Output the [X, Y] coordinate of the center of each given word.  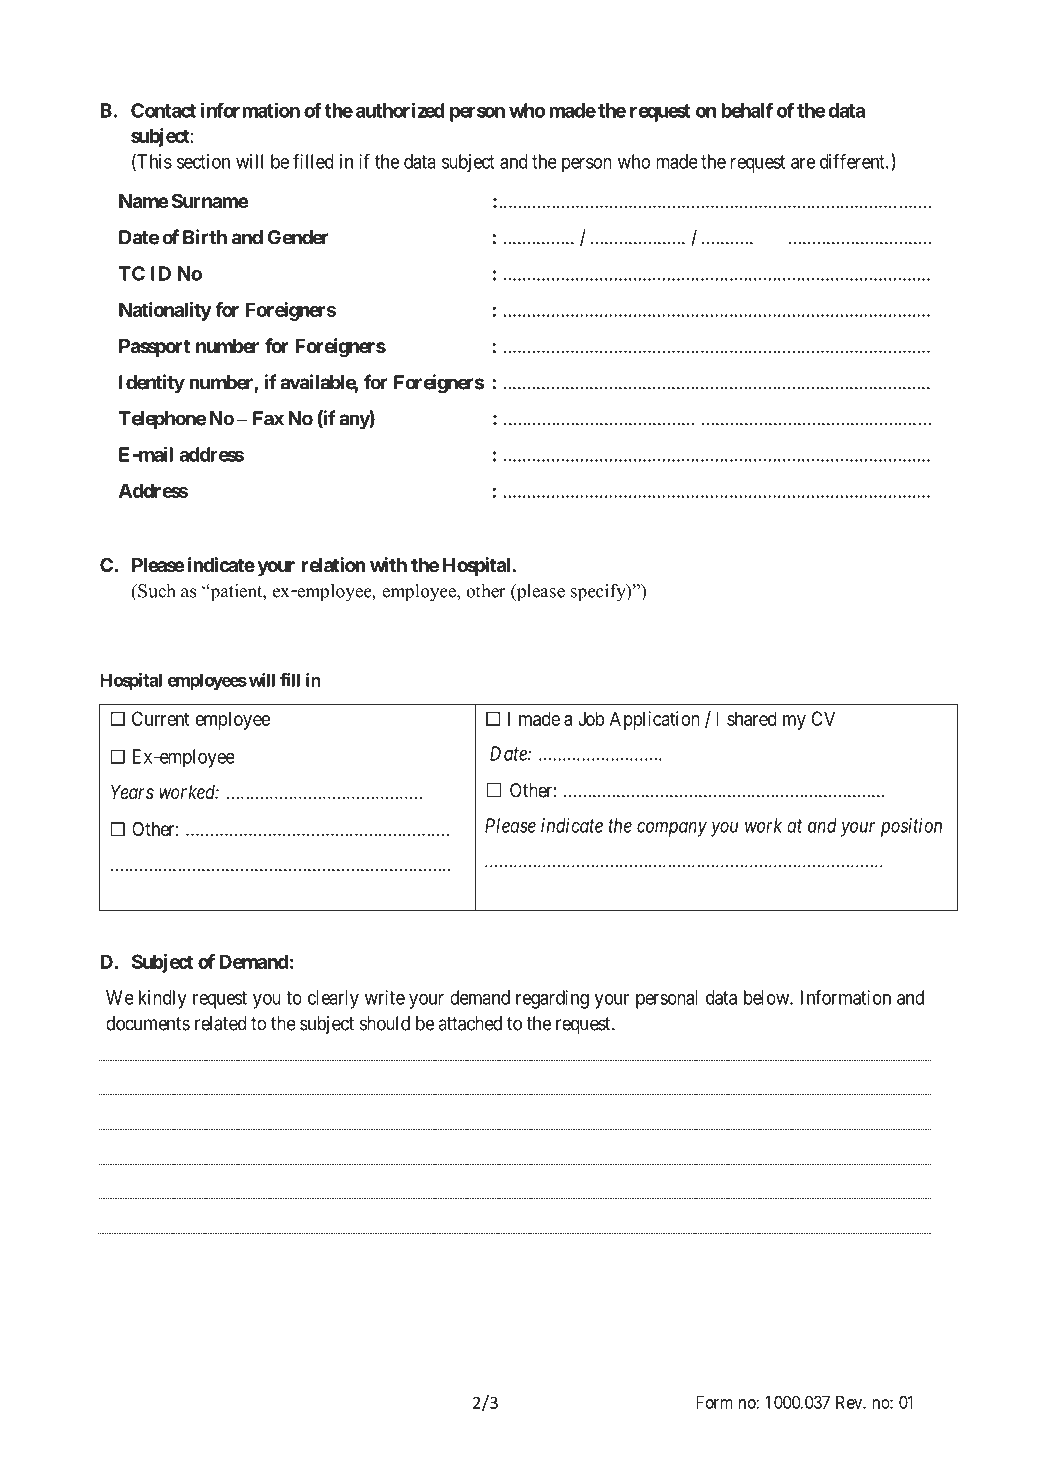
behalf [747, 110]
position [911, 827]
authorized [400, 110]
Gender [298, 237]
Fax [268, 418]
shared [752, 718]
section [203, 161]
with [388, 564]
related [221, 1023]
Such [156, 591]
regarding [552, 999]
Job [591, 718]
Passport [154, 348]
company [672, 829]
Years [132, 792]
